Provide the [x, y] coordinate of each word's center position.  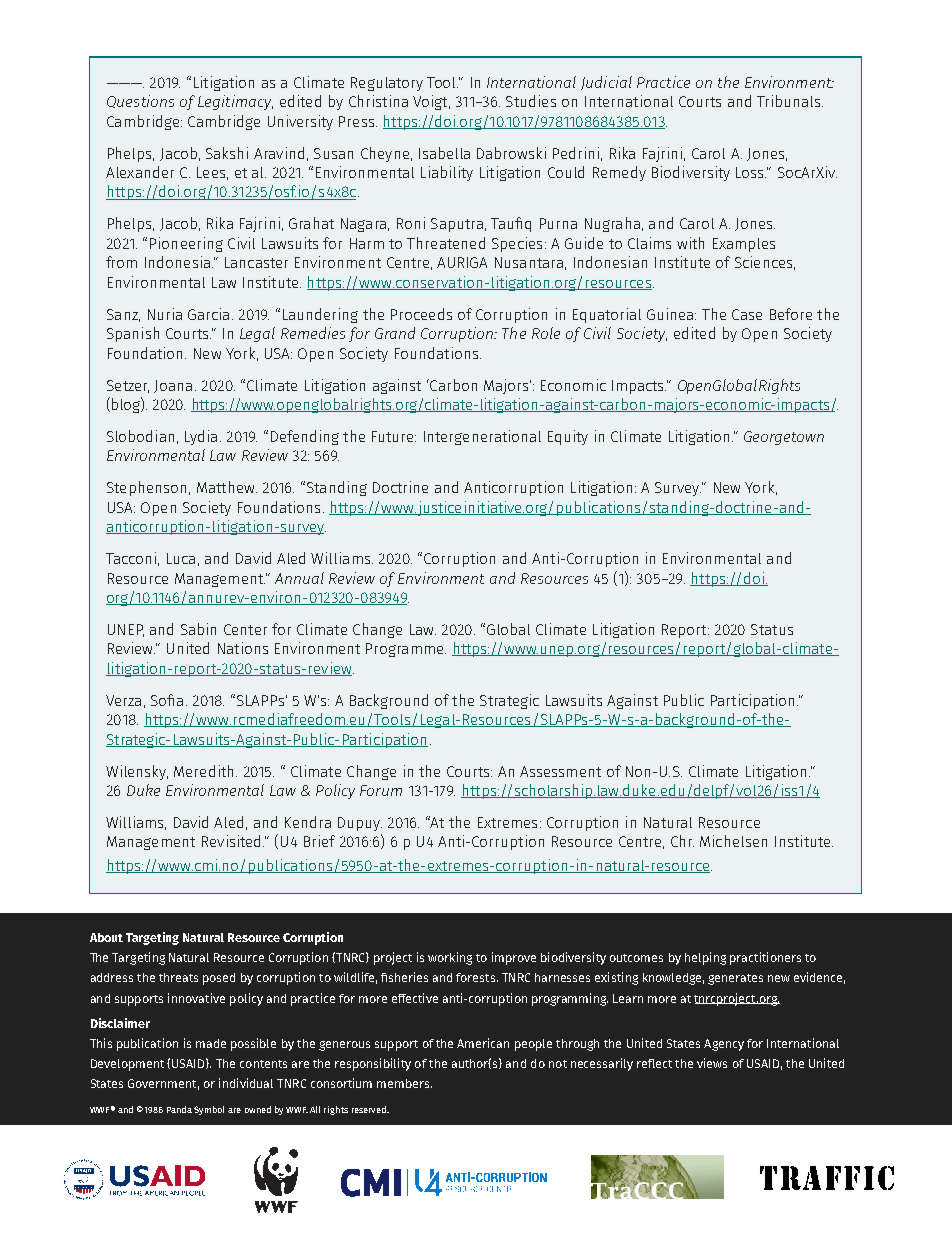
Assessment [560, 771]
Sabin [198, 629]
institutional [507, 1186]
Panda [179, 1109]
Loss [751, 172]
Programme [406, 650]
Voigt [431, 102]
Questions [140, 101]
